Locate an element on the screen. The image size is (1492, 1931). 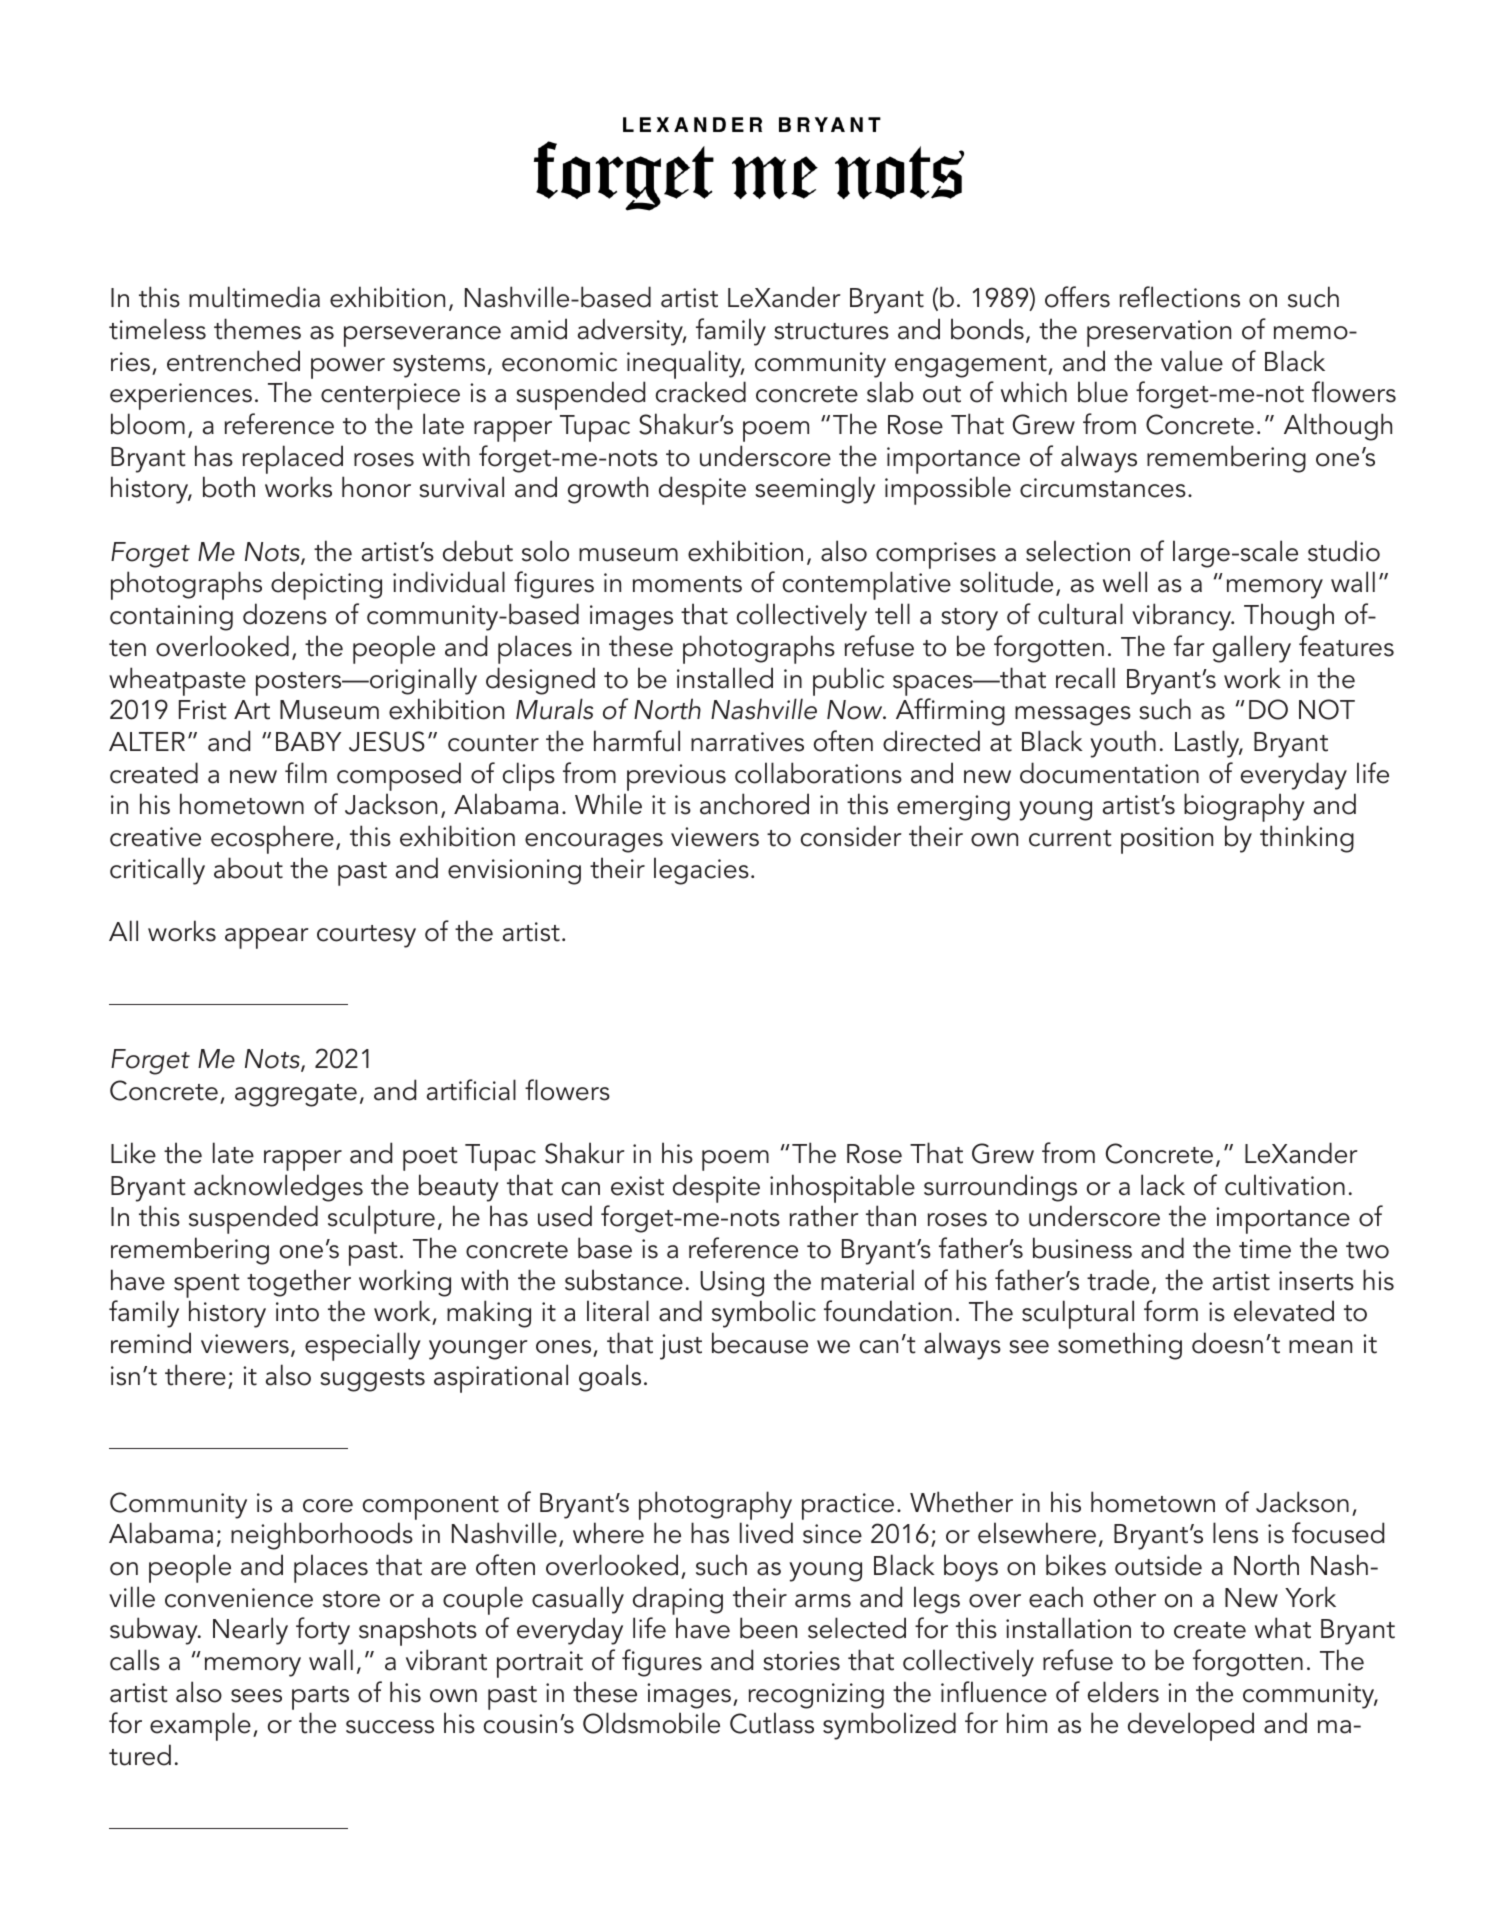
position is located at coordinates (1167, 840).
